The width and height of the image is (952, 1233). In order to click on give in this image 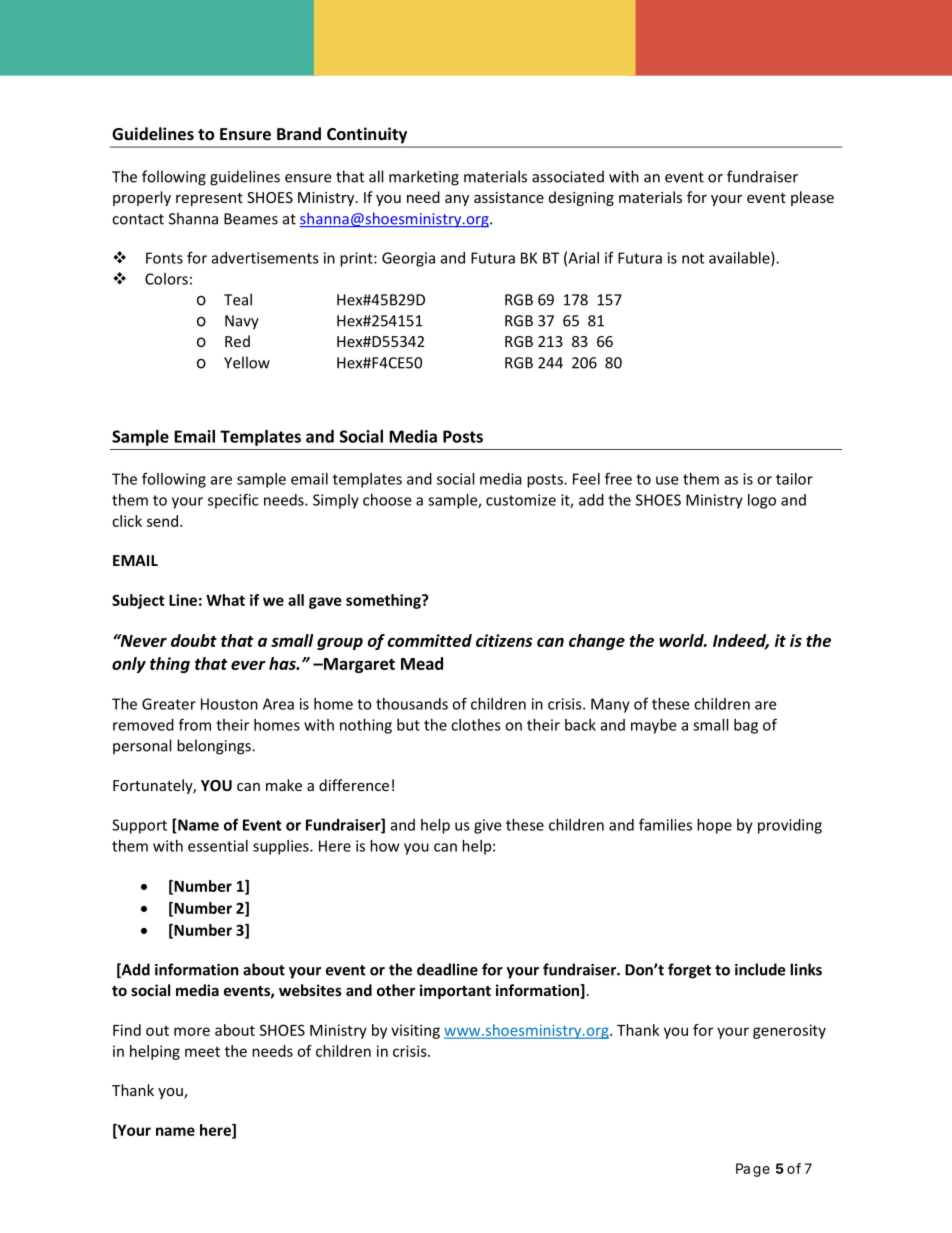, I will do `click(487, 826)`.
